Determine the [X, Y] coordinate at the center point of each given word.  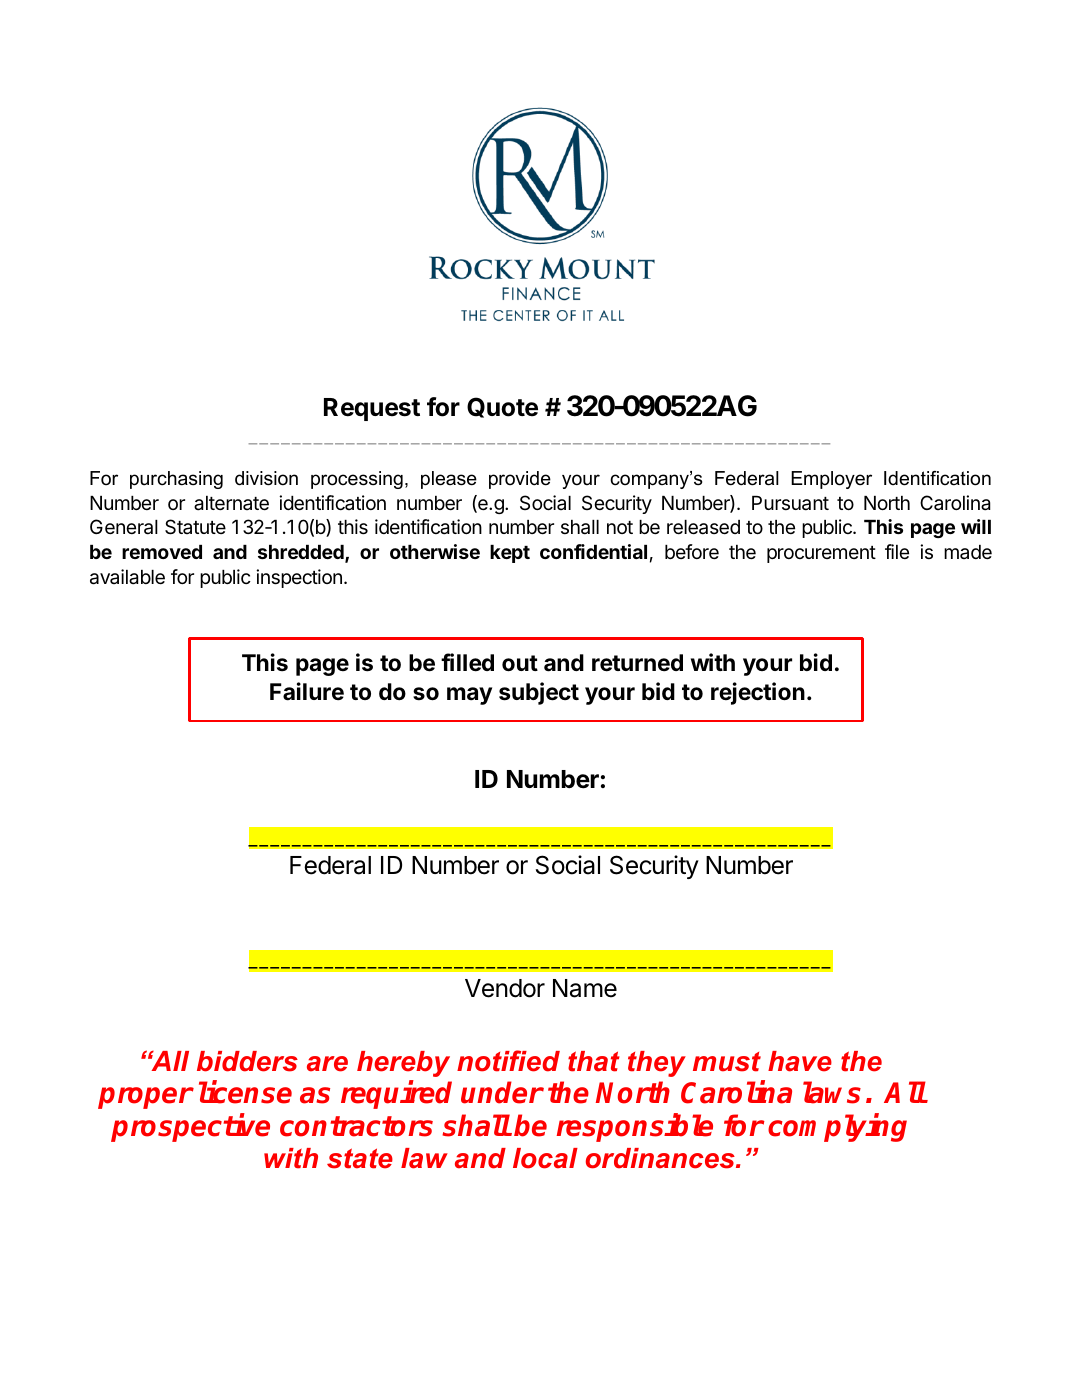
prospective [190, 1127]
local [545, 1158]
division [266, 478]
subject [539, 693]
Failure [307, 691]
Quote [502, 407]
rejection [758, 693]
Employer [831, 480]
